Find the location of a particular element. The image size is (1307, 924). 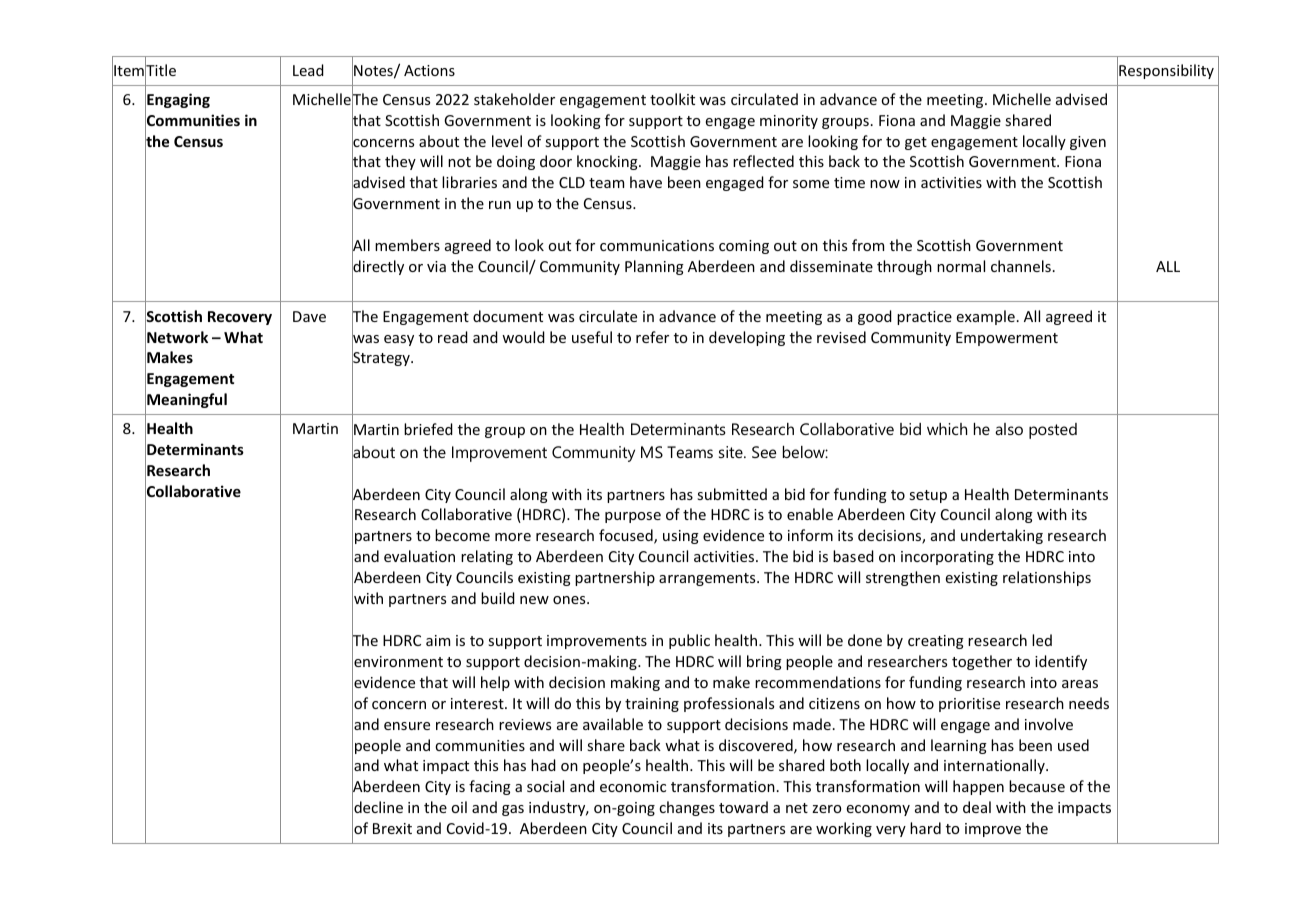

become is located at coordinates (462, 535).
